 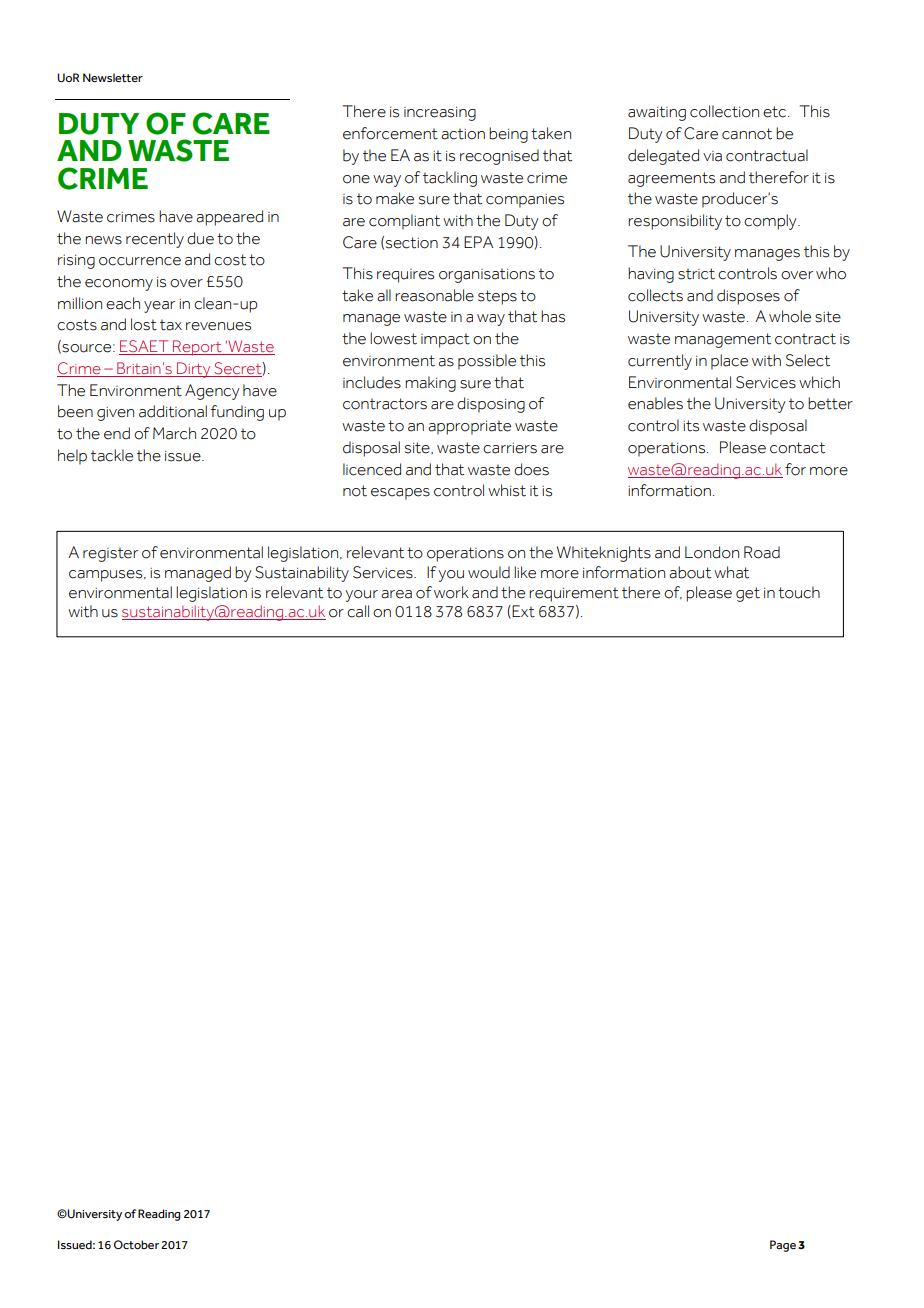 I want to click on touch, so click(x=799, y=592).
